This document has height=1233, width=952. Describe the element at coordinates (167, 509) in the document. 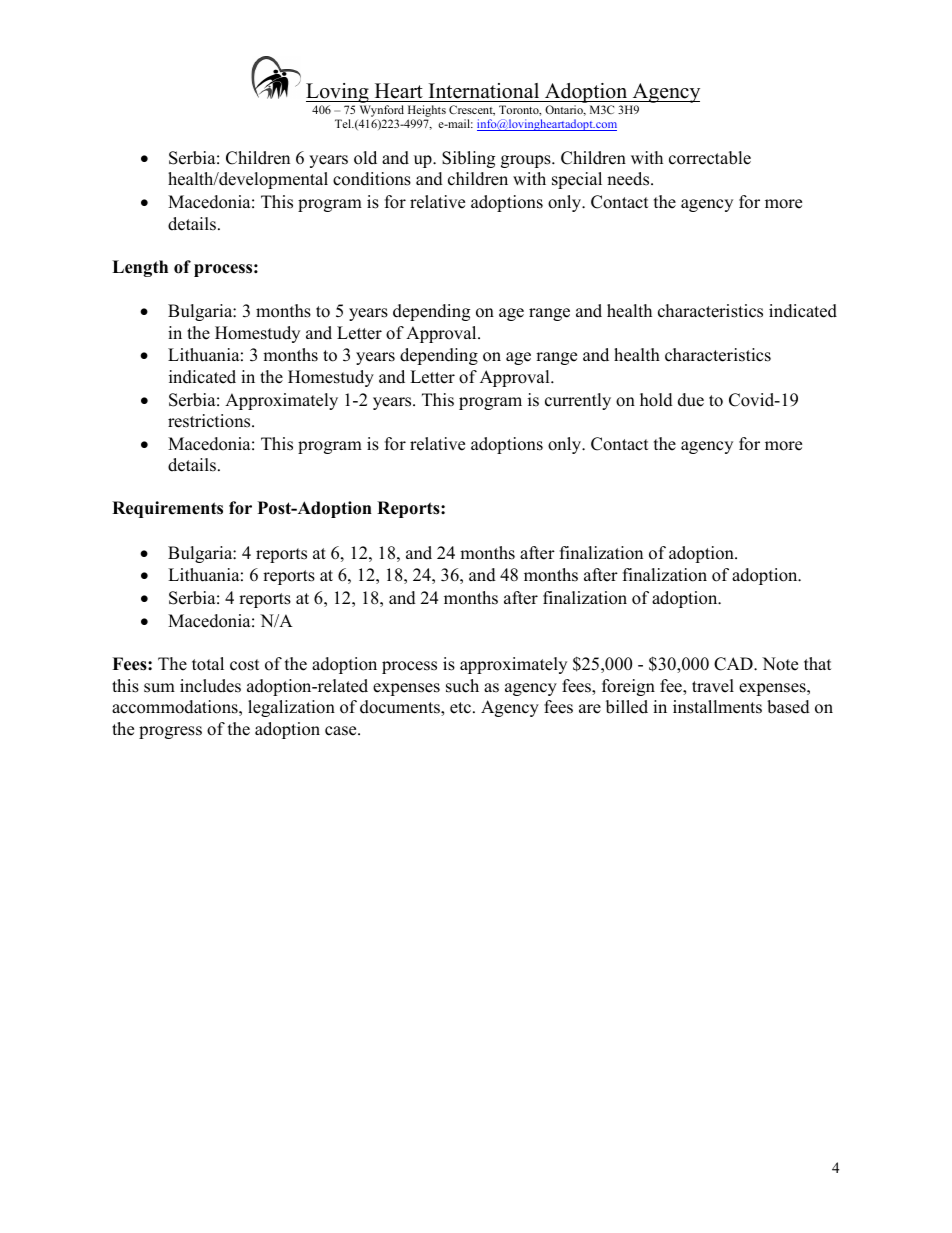

I see `Requirements` at that location.
